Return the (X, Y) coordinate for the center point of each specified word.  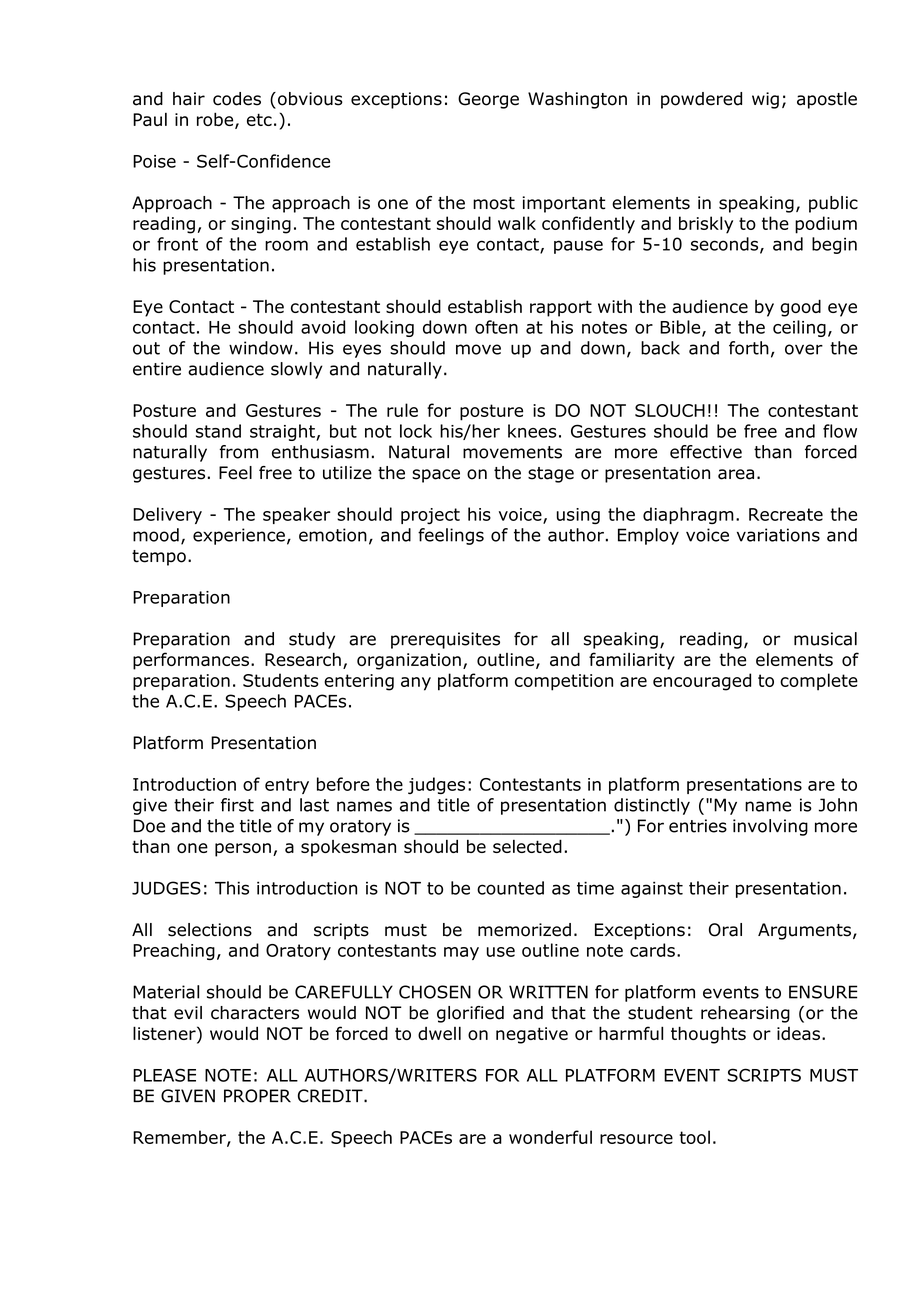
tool (694, 1137)
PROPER (257, 1096)
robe (216, 120)
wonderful (550, 1137)
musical (825, 639)
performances (191, 661)
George (488, 100)
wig (765, 100)
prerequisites (445, 640)
